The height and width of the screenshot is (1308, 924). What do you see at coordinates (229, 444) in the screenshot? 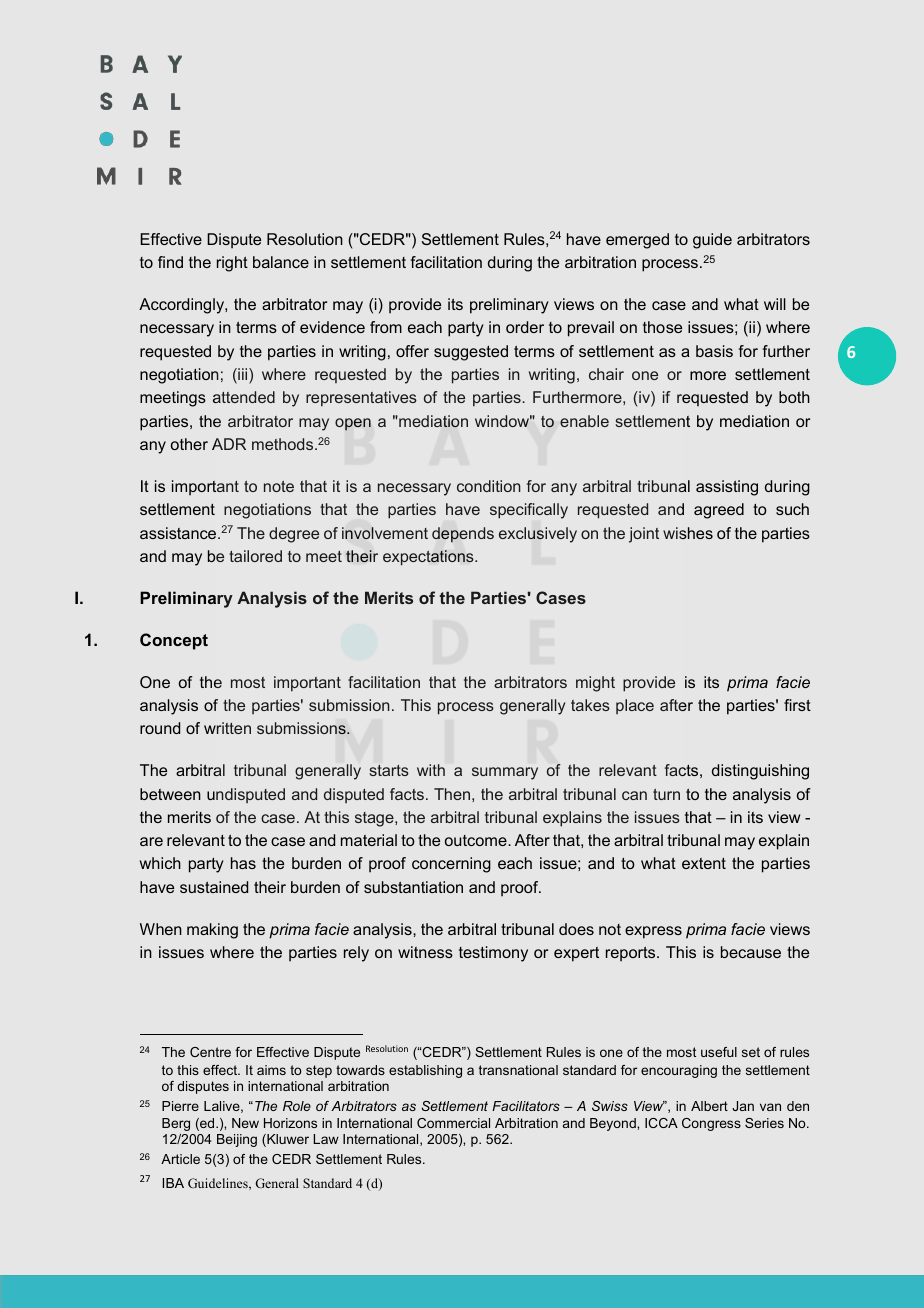
I see `ADR` at bounding box center [229, 444].
